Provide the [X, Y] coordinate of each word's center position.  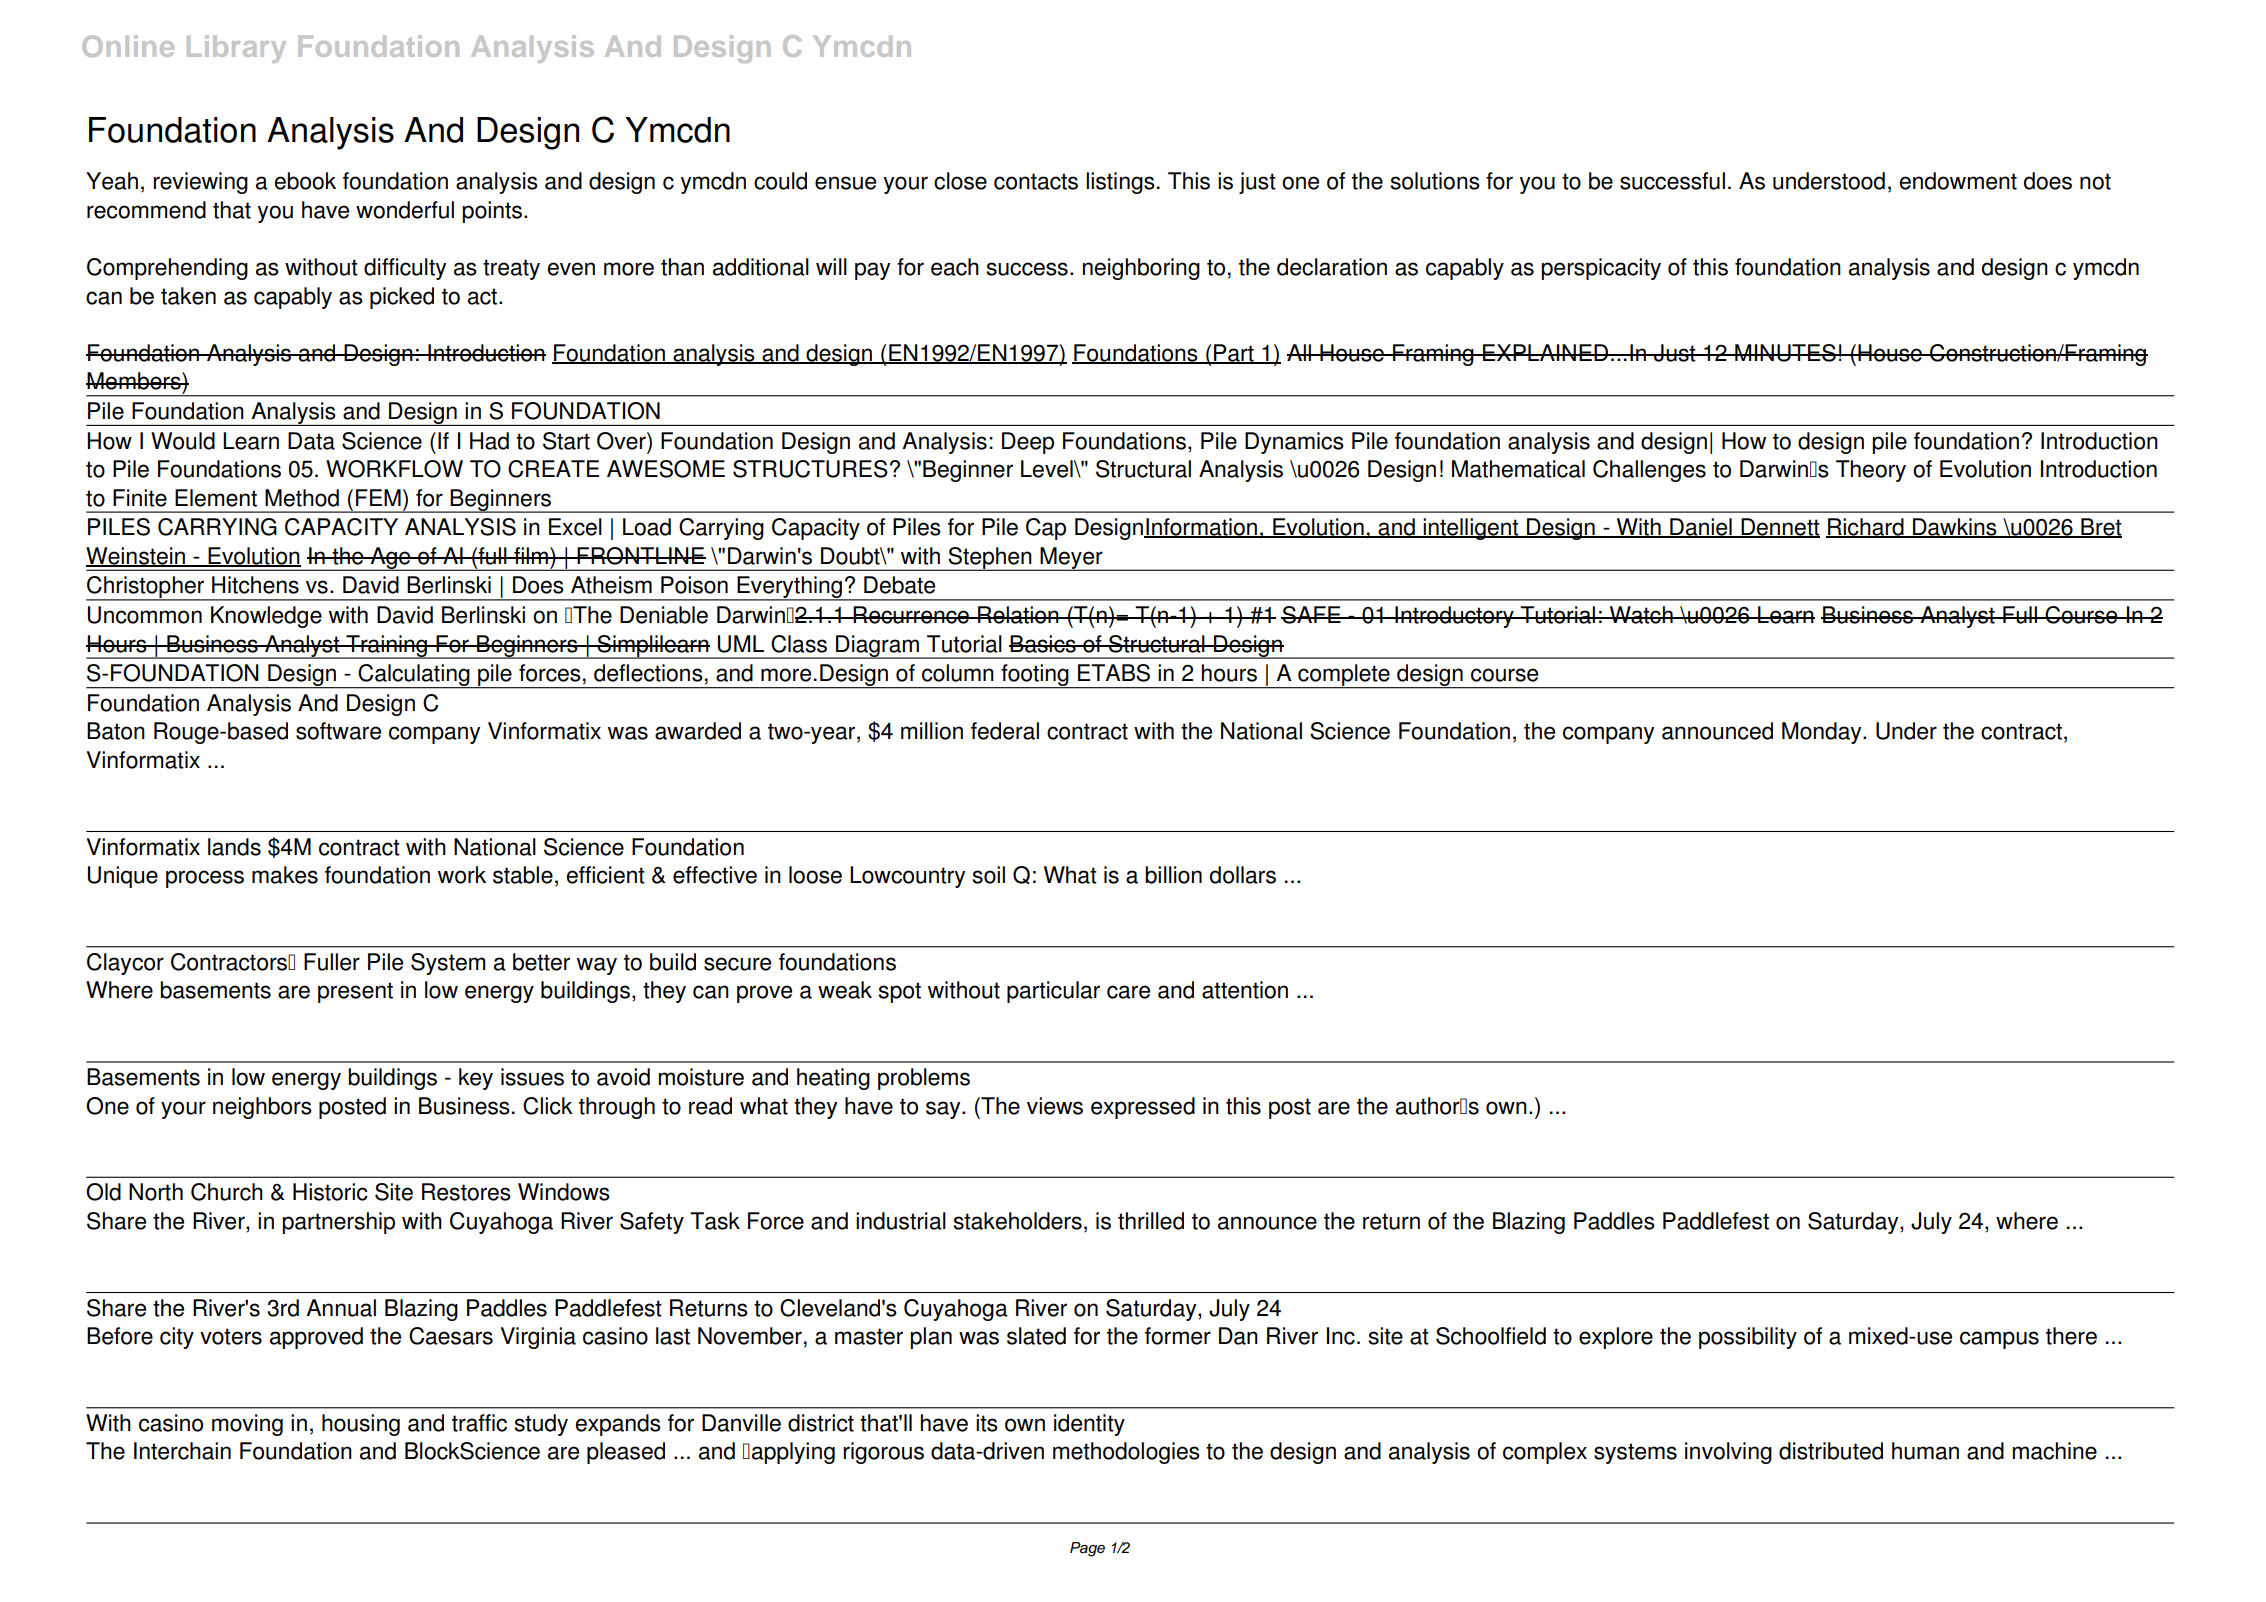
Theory [1871, 471]
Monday [1823, 733]
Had [489, 441]
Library [236, 49]
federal [1005, 731]
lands [234, 847]
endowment [1958, 181]
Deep [1028, 443]
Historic [330, 1192]
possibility [1748, 1338]
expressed [1143, 1108]
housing [361, 1425]
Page [1087, 1549]
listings [1120, 183]
